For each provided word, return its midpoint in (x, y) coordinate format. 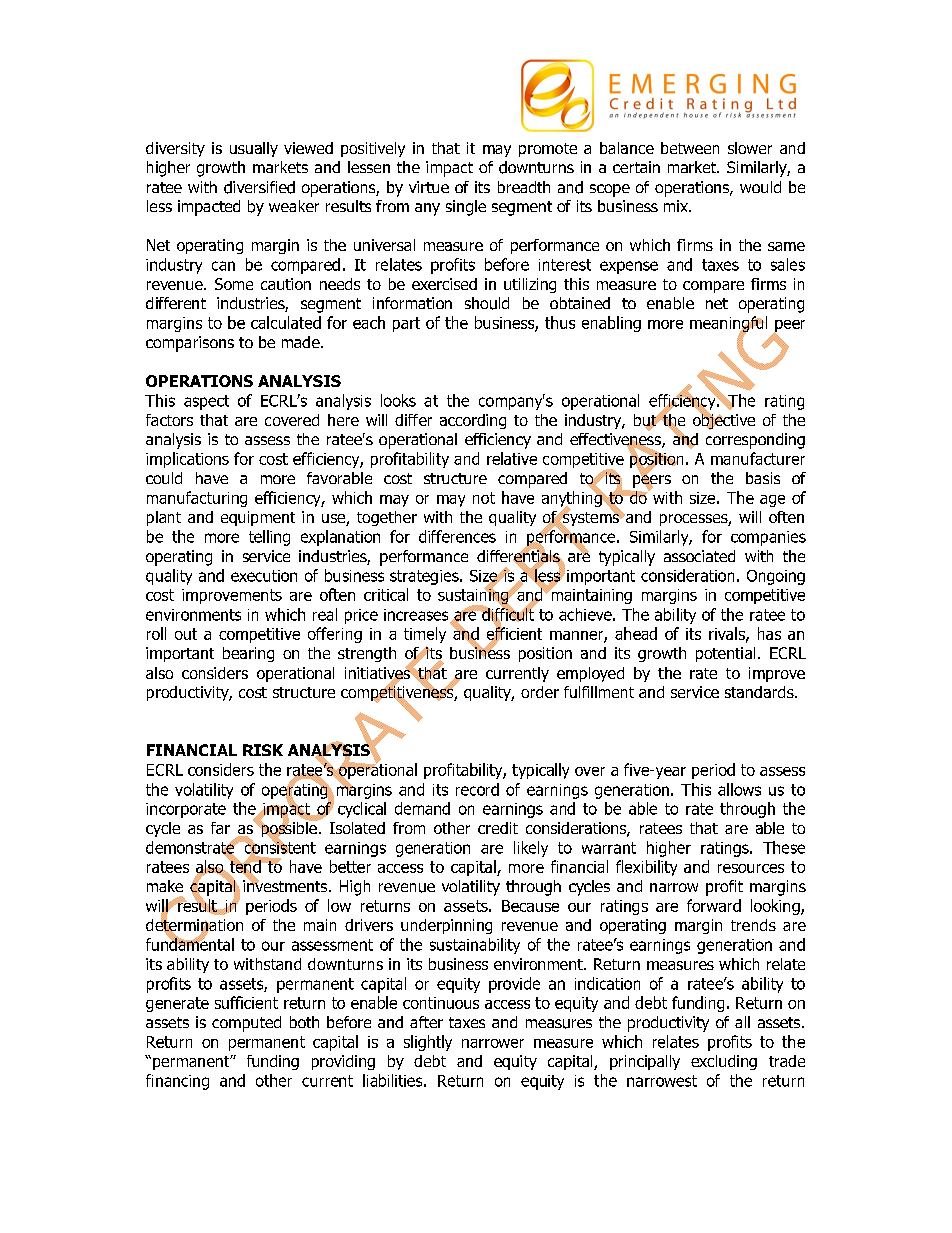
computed (246, 1024)
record (477, 789)
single (466, 208)
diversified (259, 187)
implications (187, 460)
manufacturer (758, 458)
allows (739, 789)
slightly (428, 1043)
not (484, 498)
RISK (263, 750)
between (690, 148)
